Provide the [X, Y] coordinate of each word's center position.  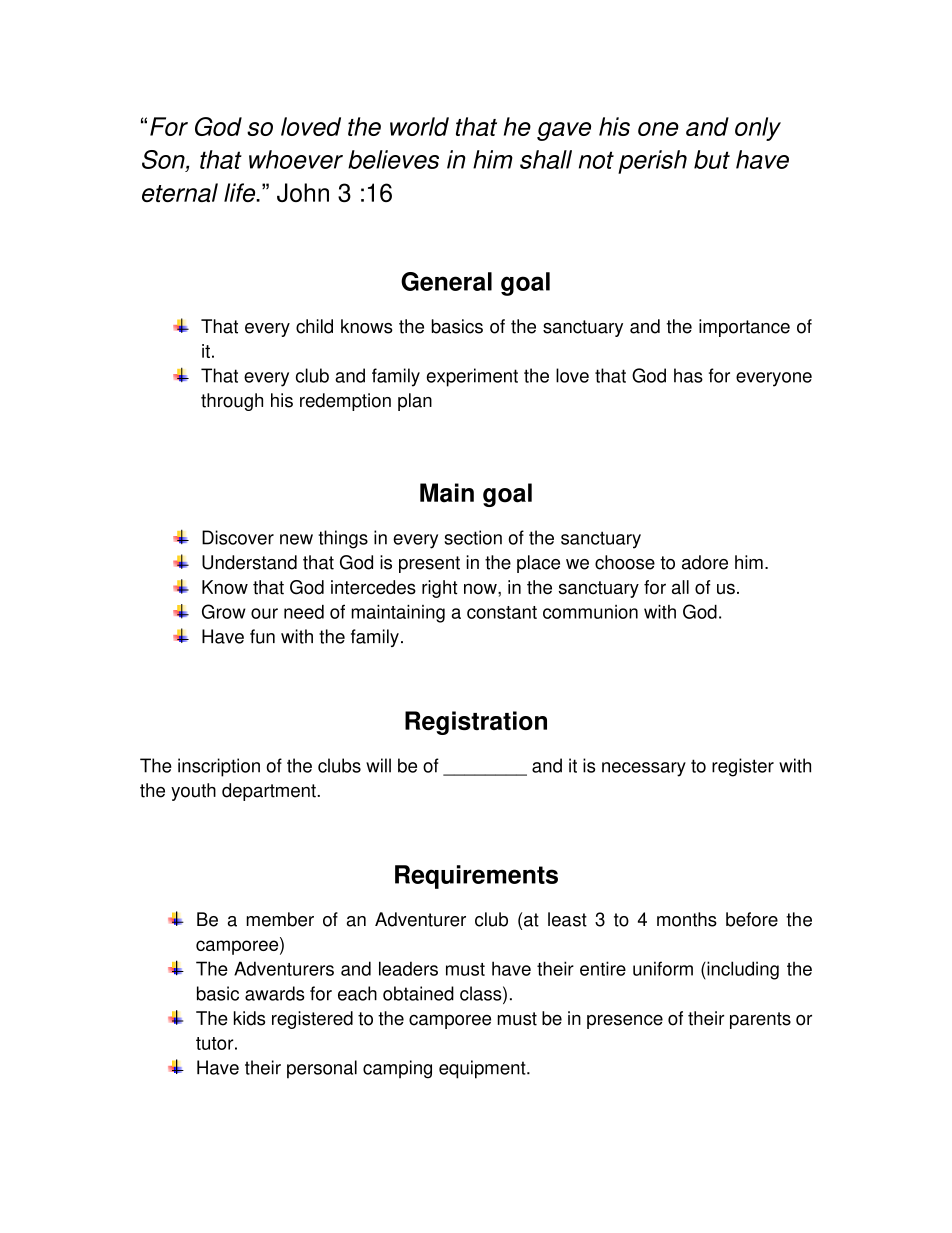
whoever [296, 159]
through [232, 402]
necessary [644, 769]
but [712, 159]
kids [249, 1018]
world [419, 126]
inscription [219, 767]
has [688, 375]
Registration [476, 723]
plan [415, 402]
